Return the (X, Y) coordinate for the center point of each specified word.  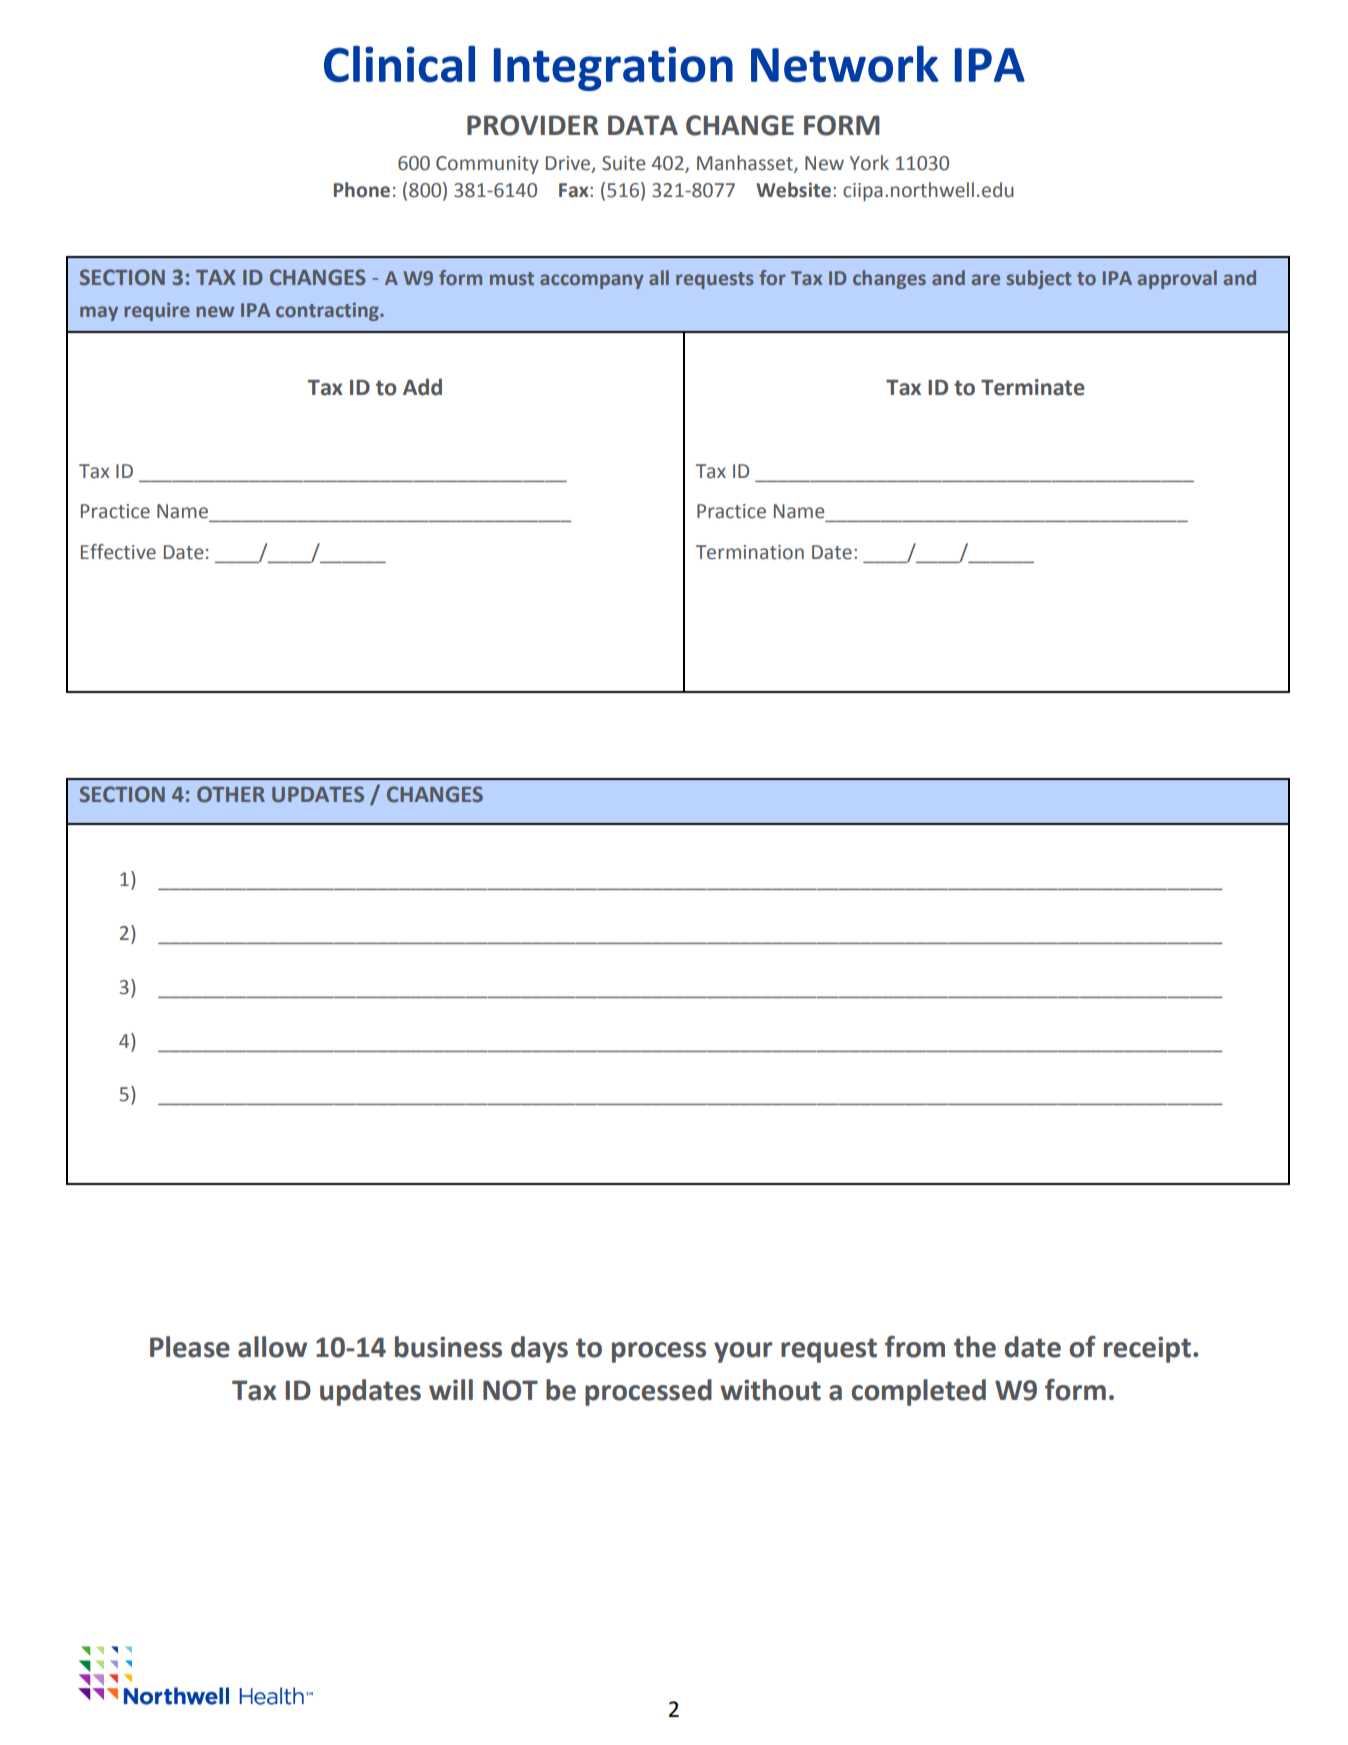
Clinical (399, 64)
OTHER (231, 794)
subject (1039, 279)
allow (272, 1347)
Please (190, 1347)
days (539, 1349)
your (743, 1352)
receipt (1147, 1349)
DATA (643, 125)
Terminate (1033, 387)
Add (422, 387)
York (869, 163)
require (157, 311)
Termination (750, 552)
